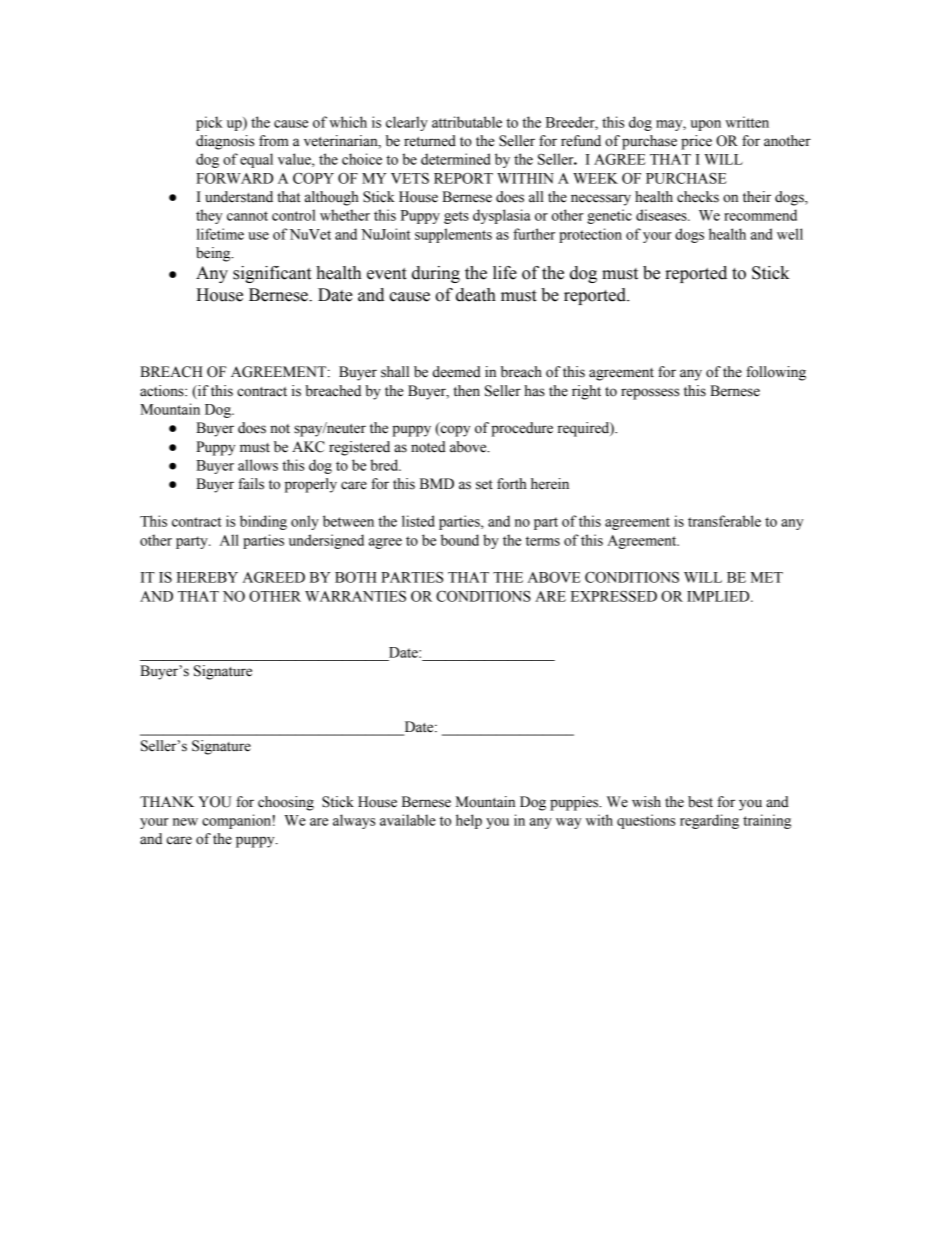  Describe the element at coordinates (719, 596) in the document. I see `IMPLIED` at that location.
